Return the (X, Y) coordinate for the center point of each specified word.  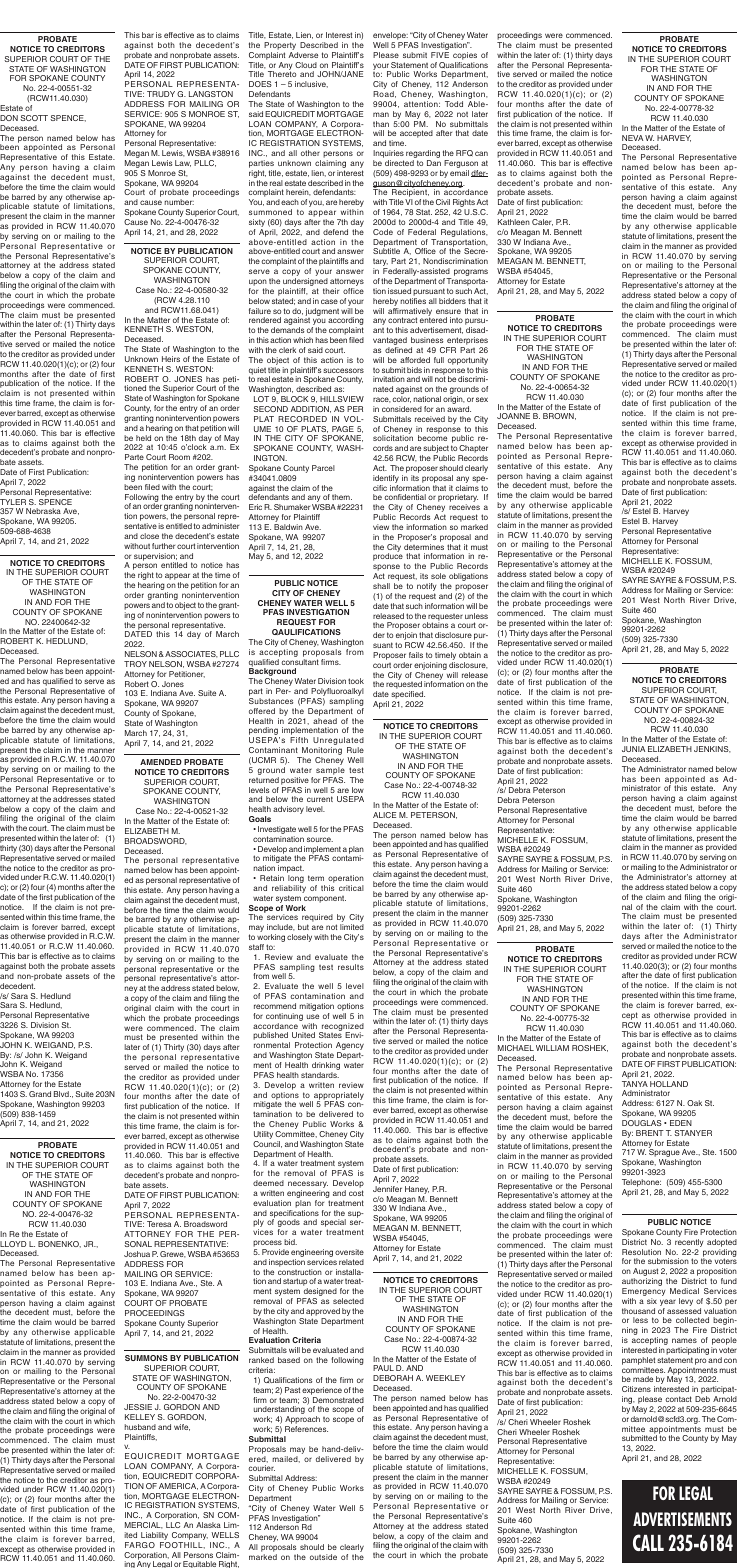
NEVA (632, 138)
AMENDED (161, 762)
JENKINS (712, 749)
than (381, 124)
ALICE (384, 815)
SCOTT (34, 118)
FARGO (140, 1545)
